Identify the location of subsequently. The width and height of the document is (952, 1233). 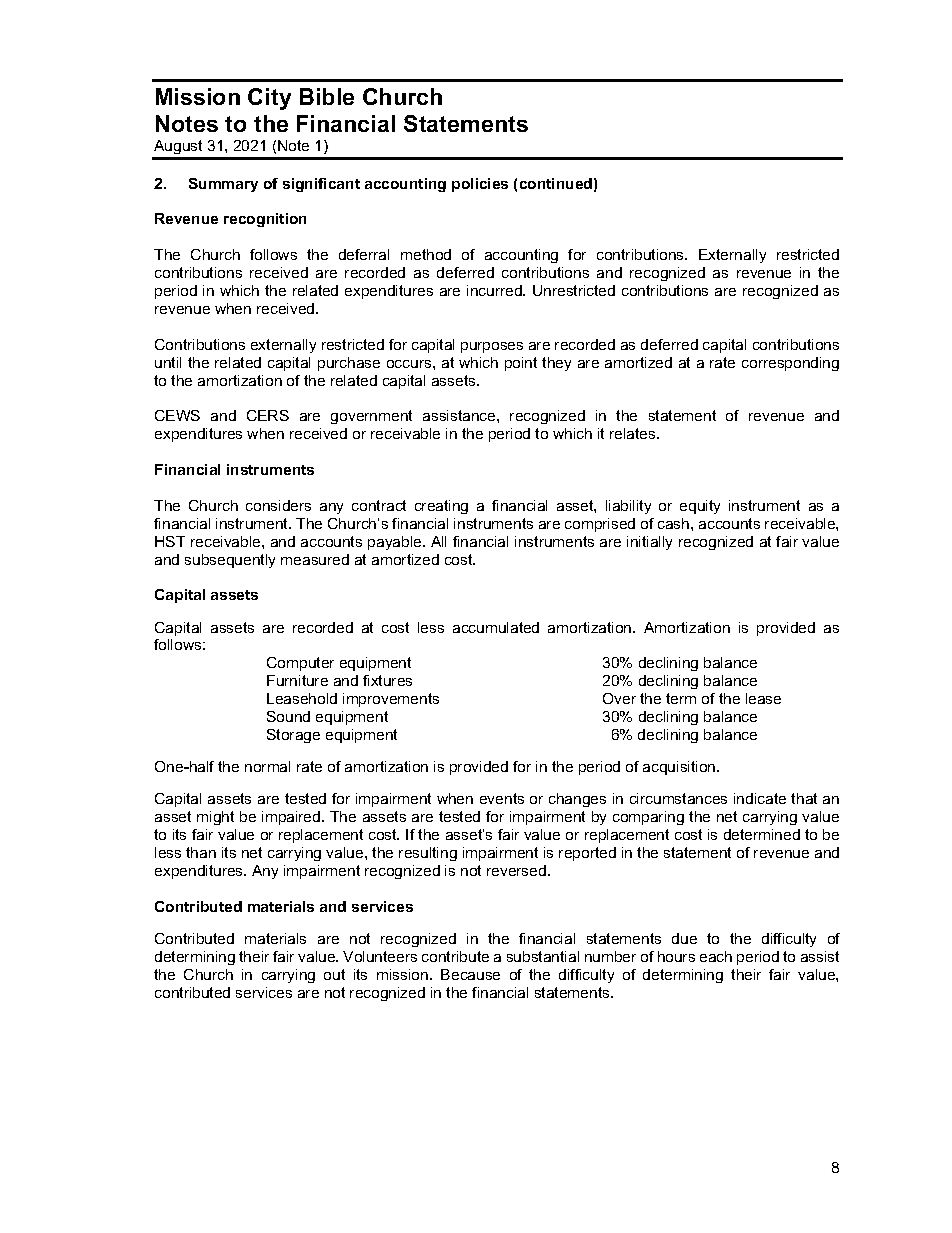
(230, 561).
